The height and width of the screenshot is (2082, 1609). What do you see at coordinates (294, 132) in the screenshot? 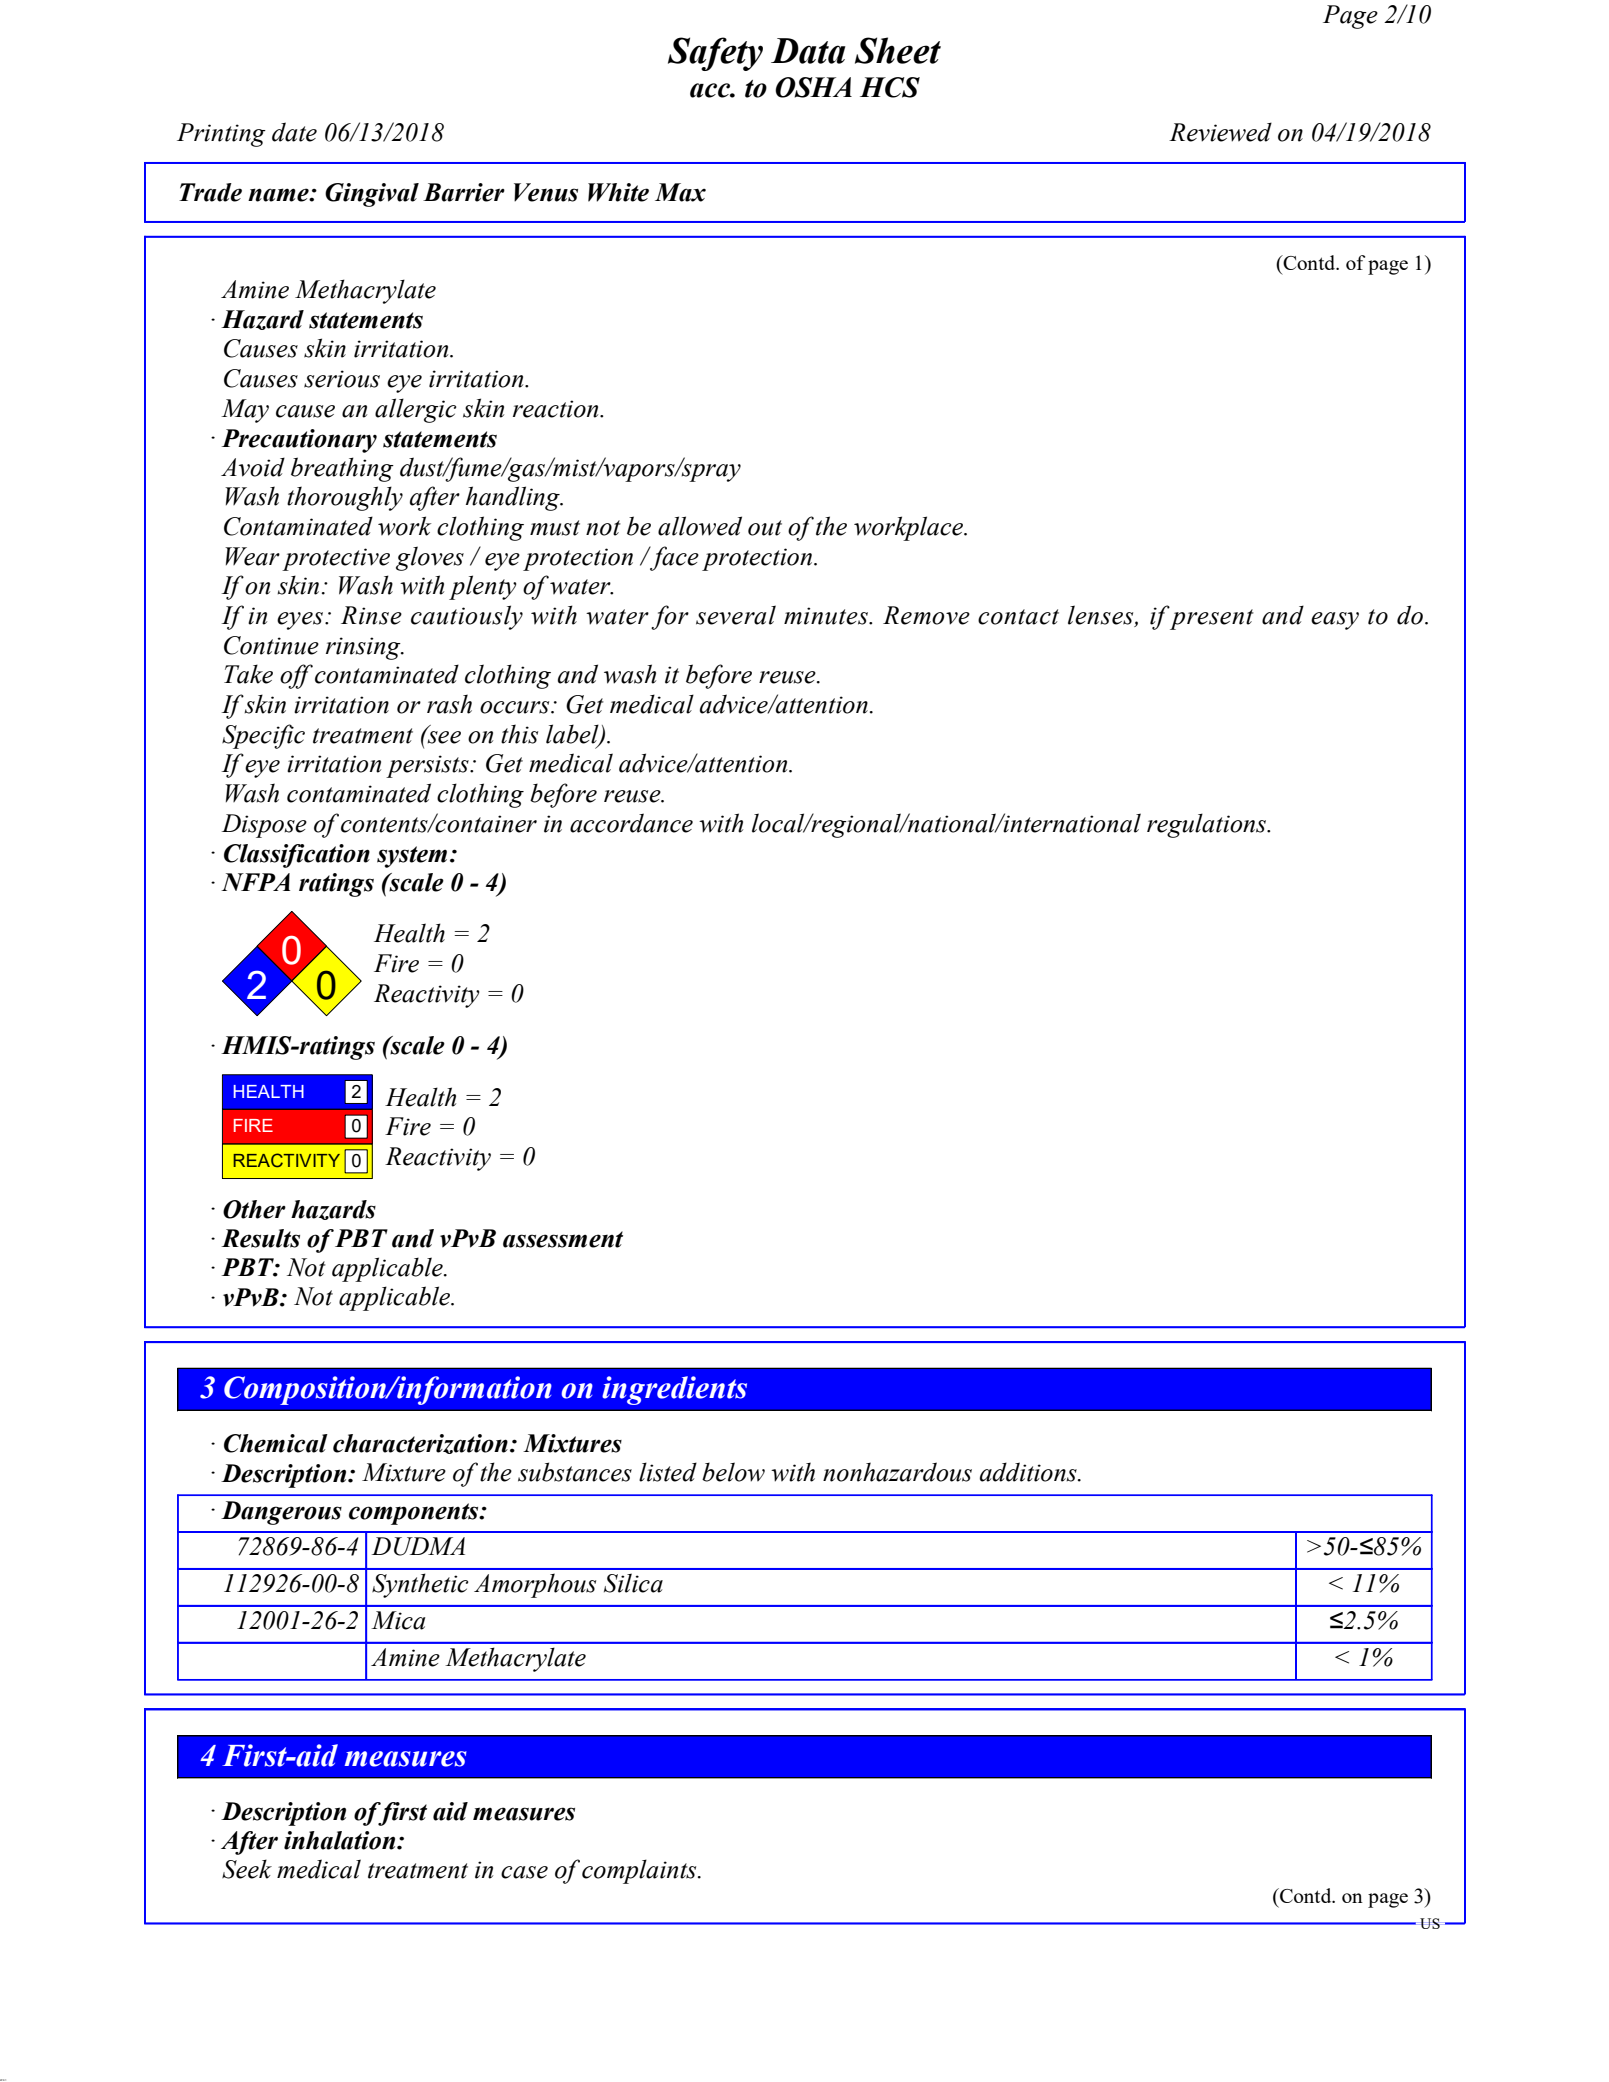
I see `date` at bounding box center [294, 132].
